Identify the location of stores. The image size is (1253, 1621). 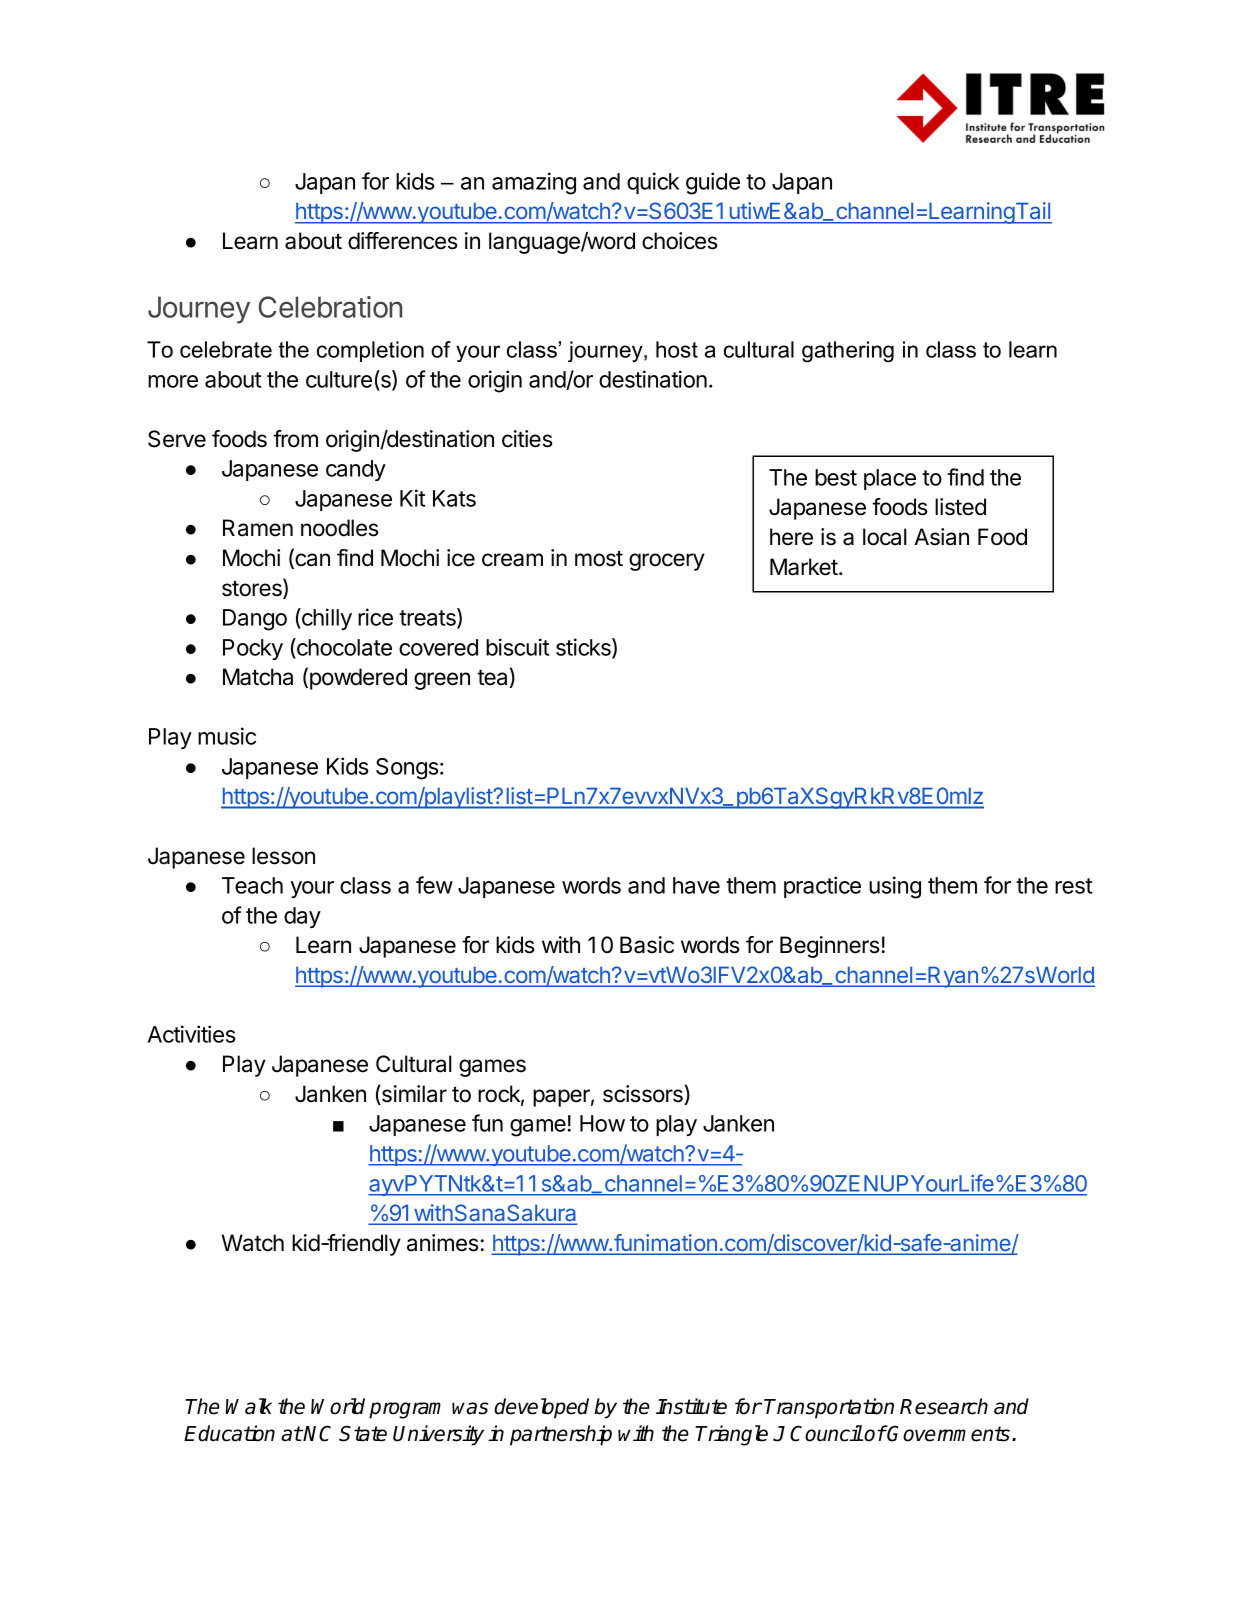
(253, 589).
